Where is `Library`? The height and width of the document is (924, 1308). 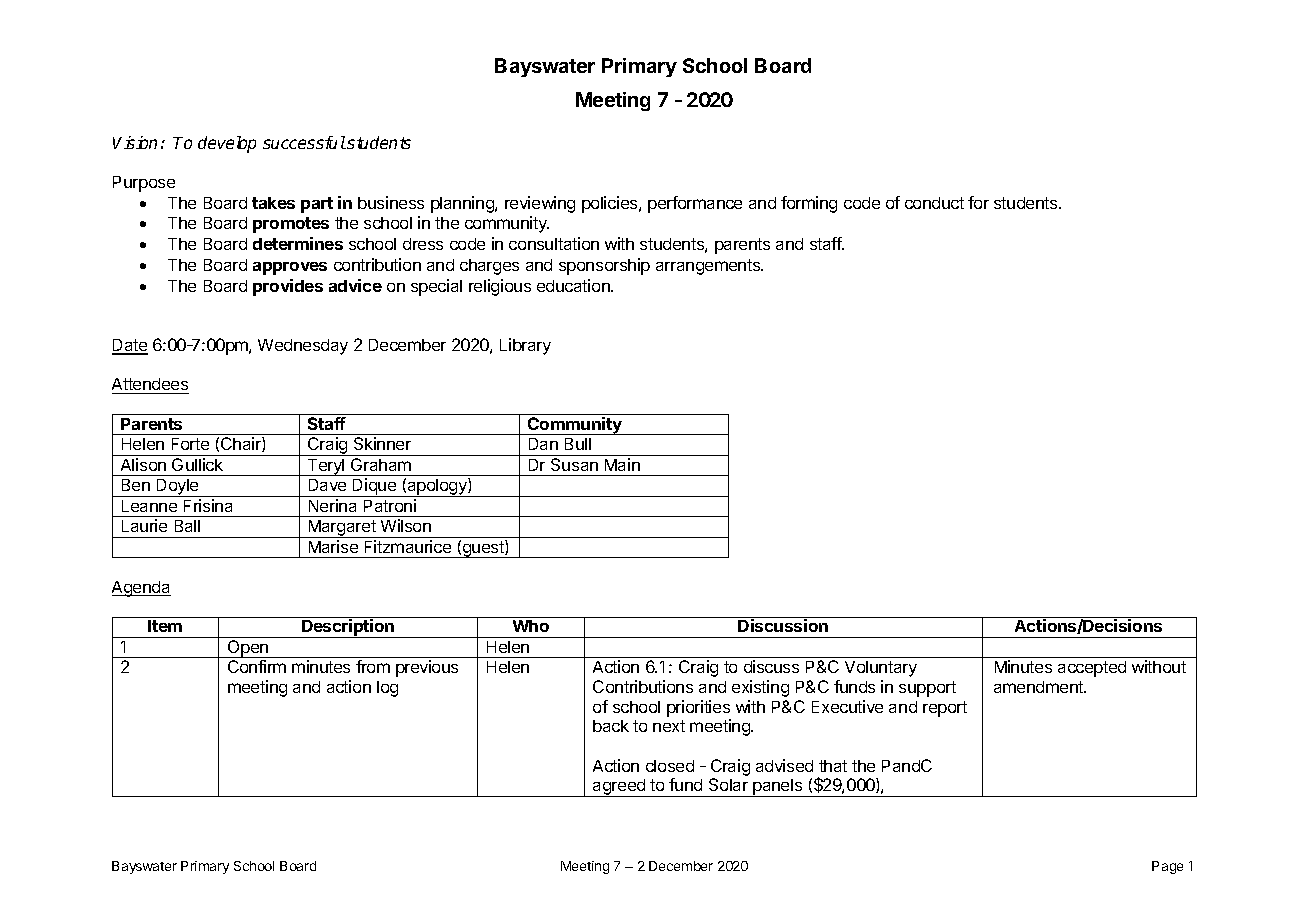
Library is located at coordinates (525, 346).
